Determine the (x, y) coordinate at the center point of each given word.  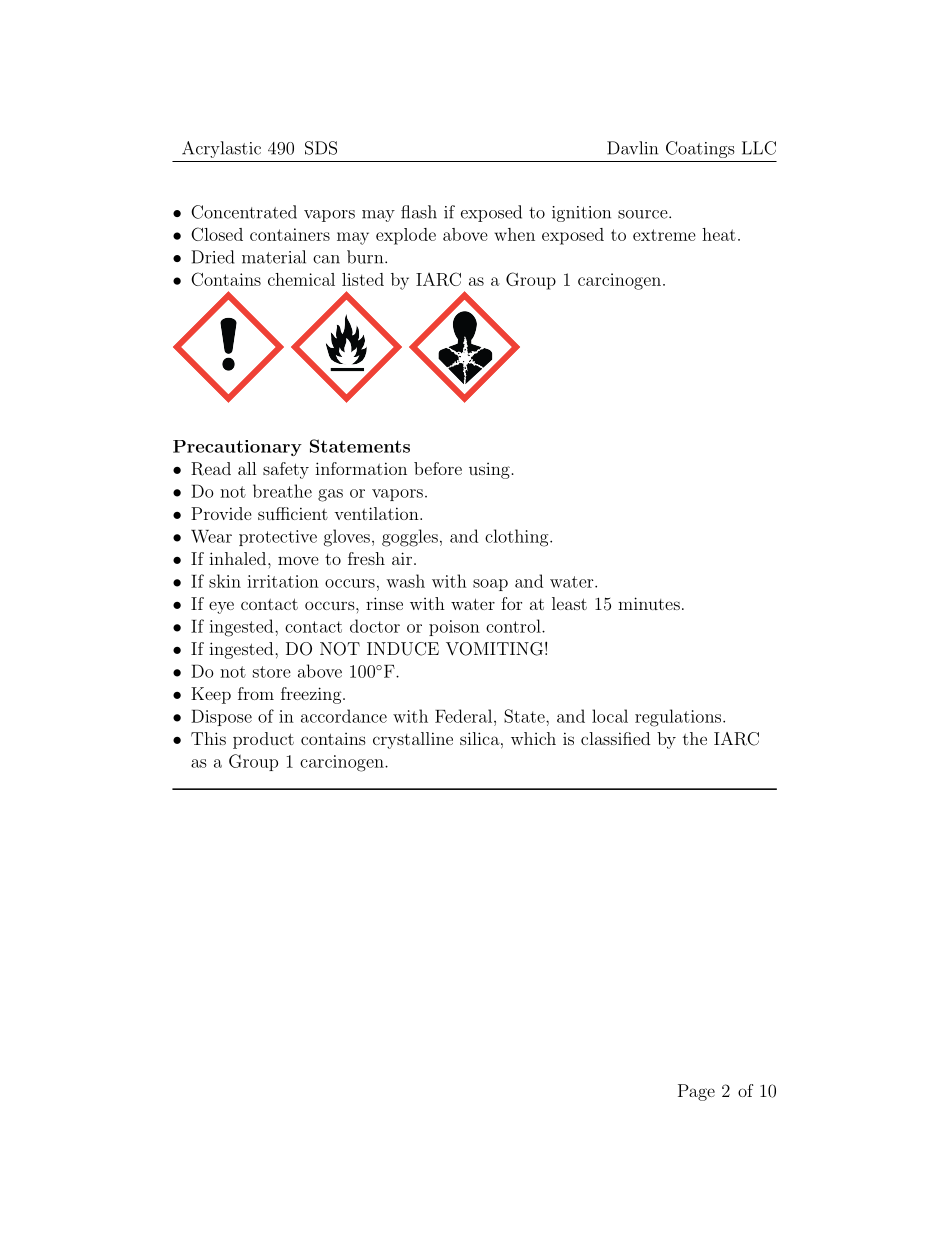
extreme (664, 235)
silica (480, 738)
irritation (283, 581)
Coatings (700, 149)
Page (696, 1092)
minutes (649, 603)
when (514, 234)
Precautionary (237, 448)
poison (454, 628)
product (263, 740)
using (489, 471)
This (208, 738)
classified (615, 738)
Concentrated (244, 212)
